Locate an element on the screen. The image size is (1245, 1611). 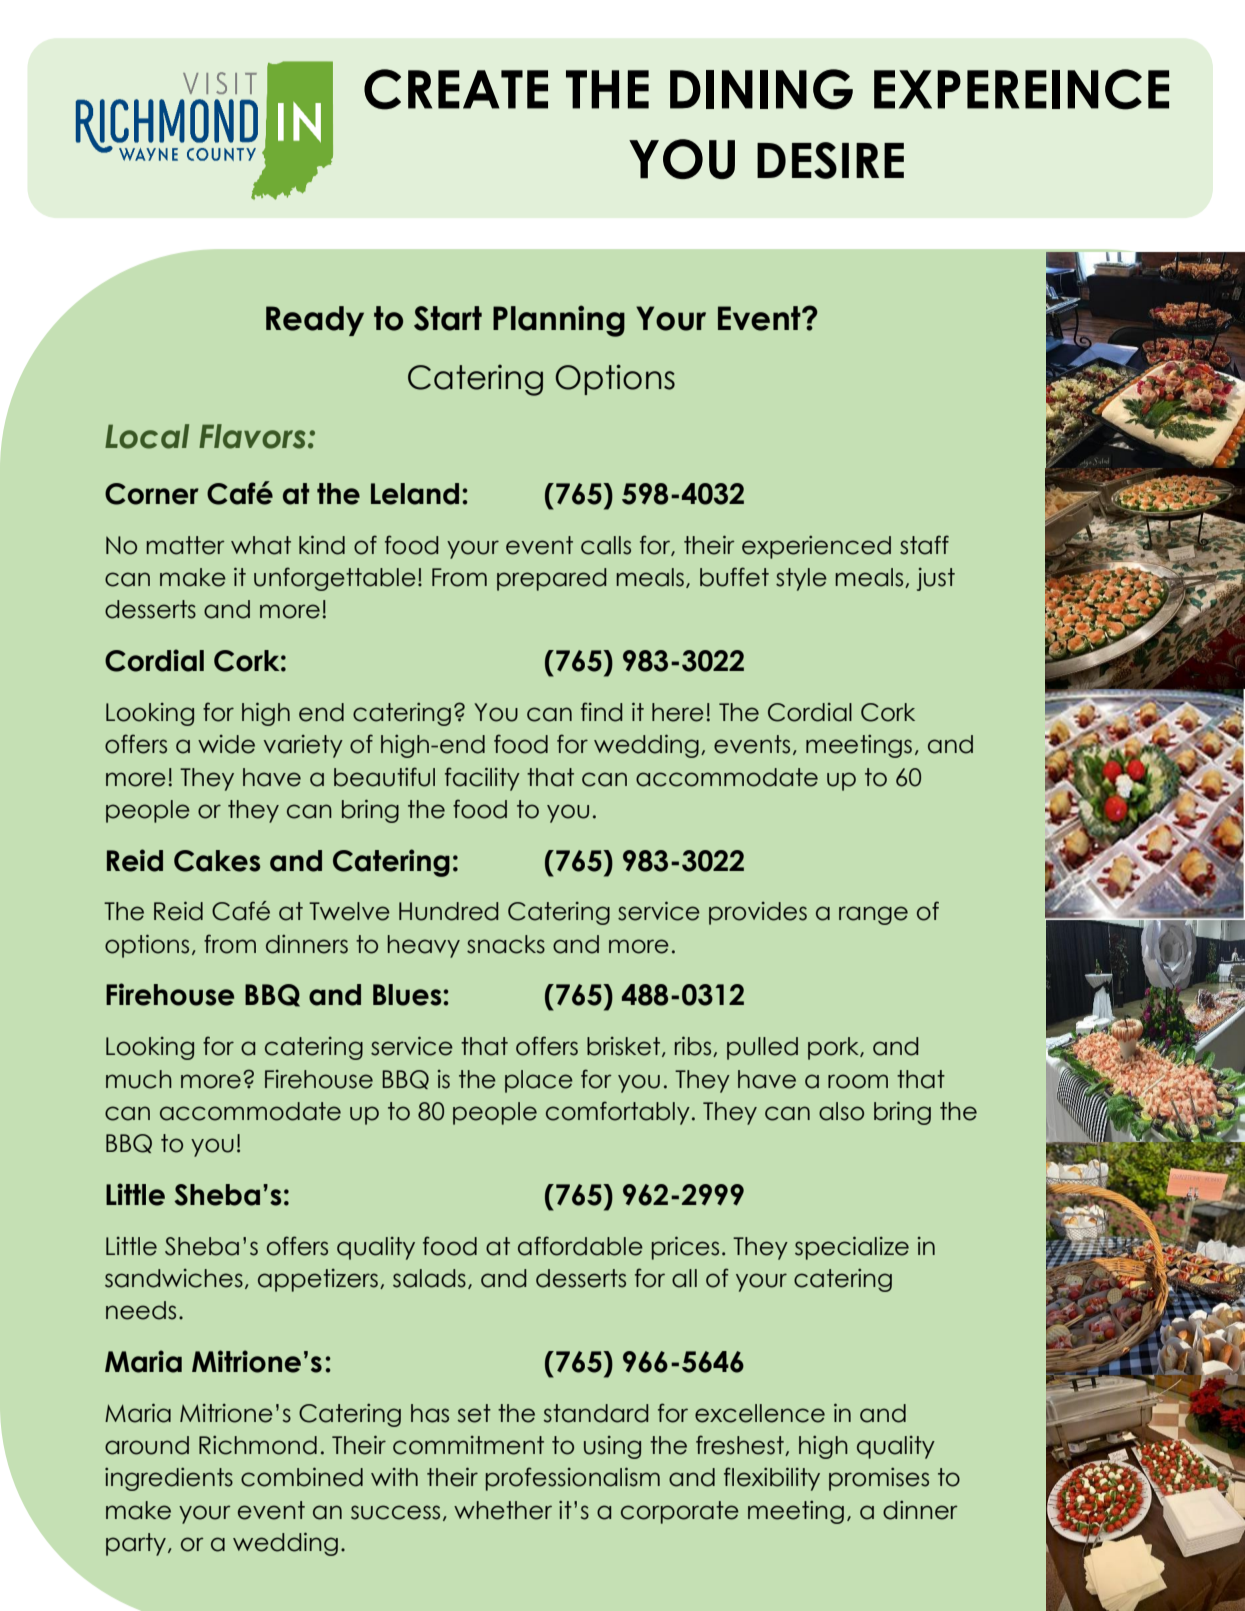
DESIRE is located at coordinates (830, 160).
